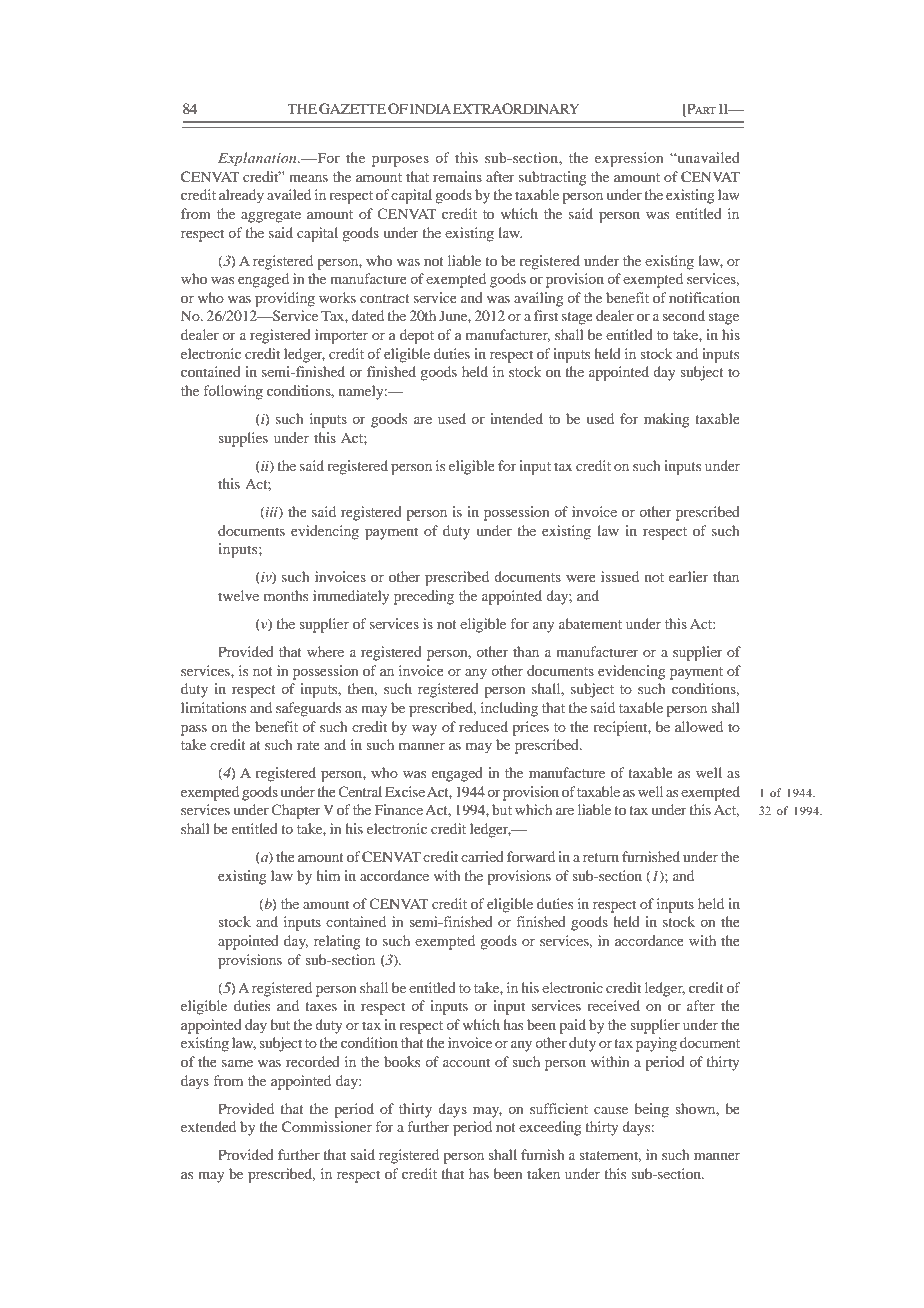 The width and height of the image is (924, 1308). What do you see at coordinates (241, 196) in the image?
I see `already` at bounding box center [241, 196].
